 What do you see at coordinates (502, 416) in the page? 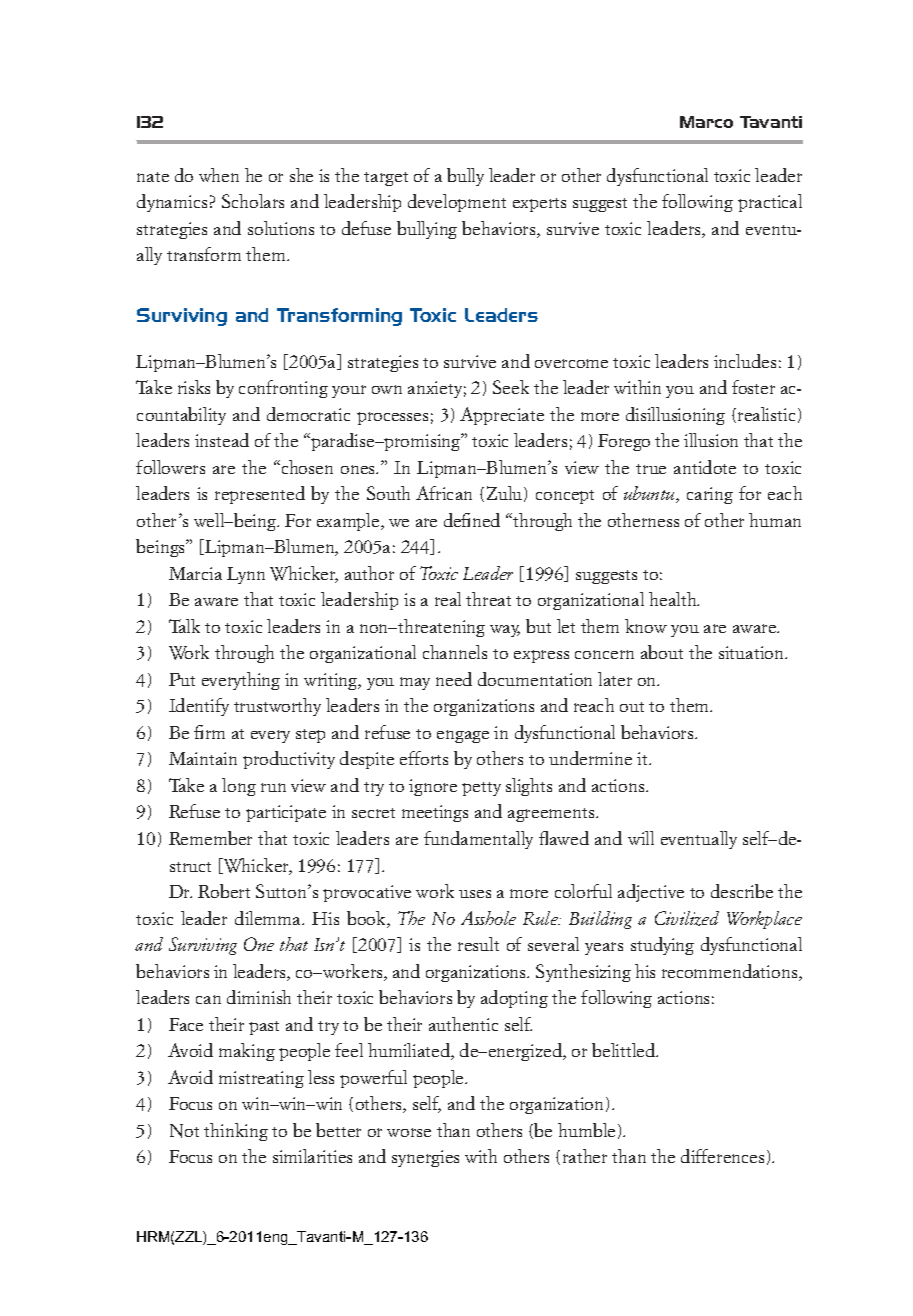
I see `Appreciate` at bounding box center [502, 416].
